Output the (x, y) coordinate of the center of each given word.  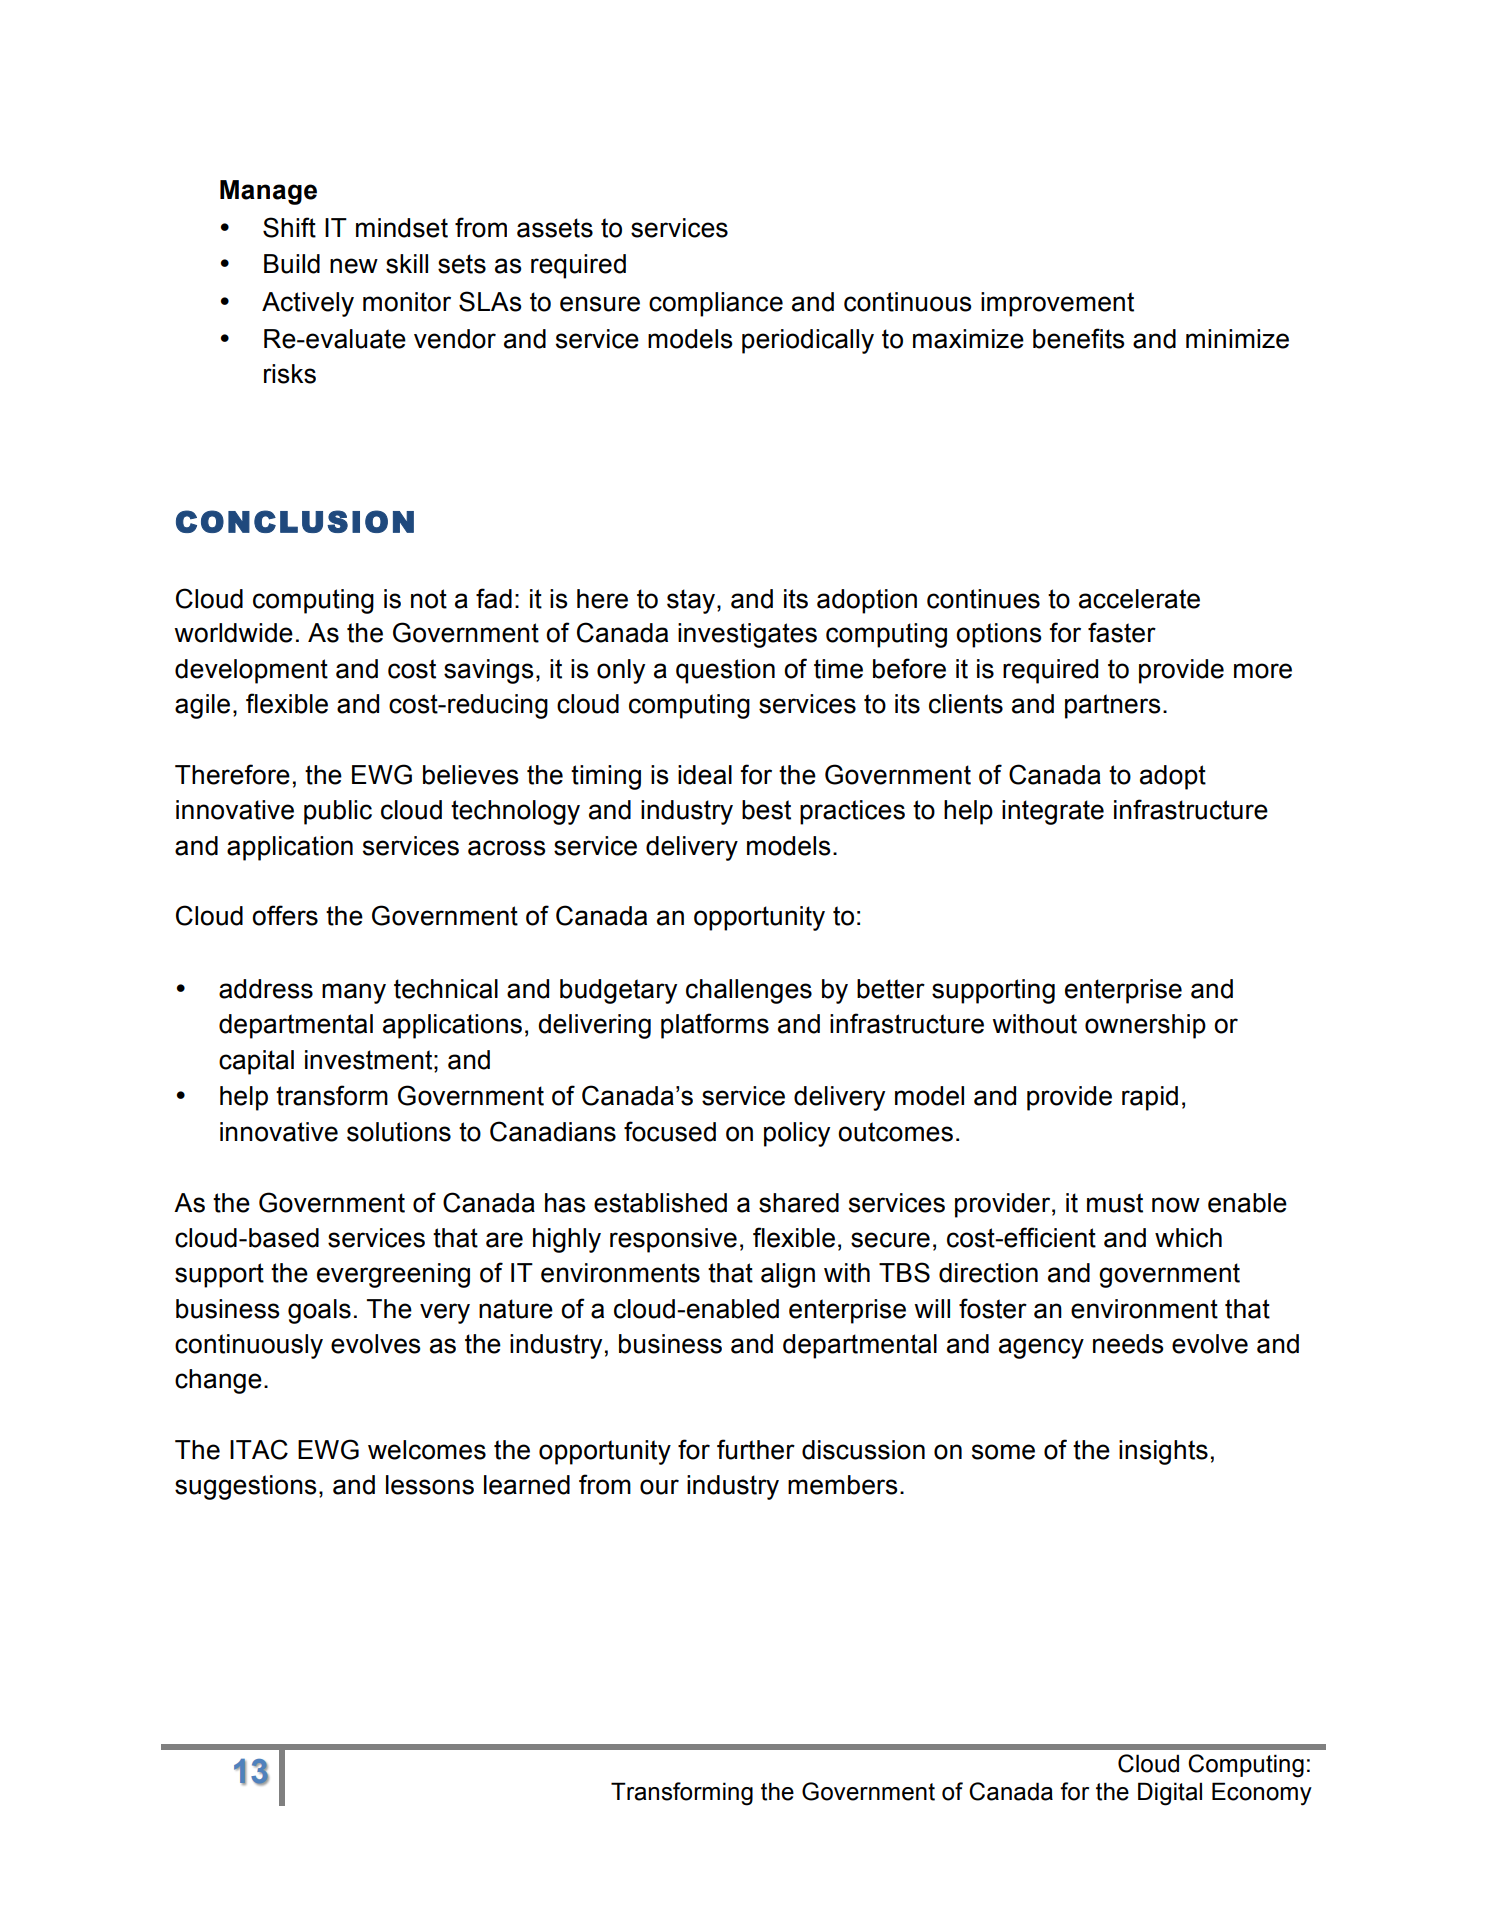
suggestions (246, 1487)
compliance (716, 304)
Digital (1170, 1794)
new (354, 266)
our (659, 1487)
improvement (1057, 304)
